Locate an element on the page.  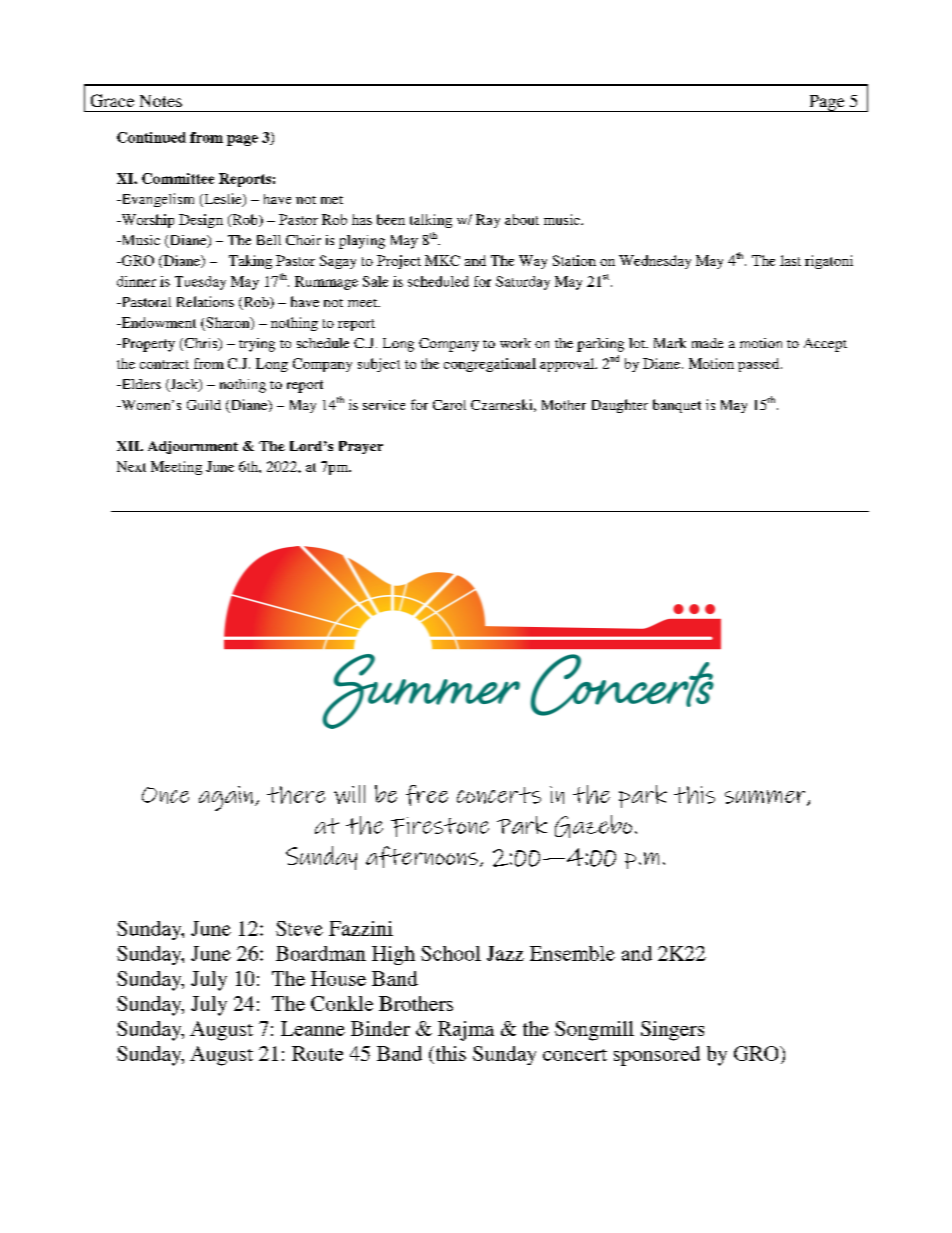
Saturday is located at coordinates (523, 283).
